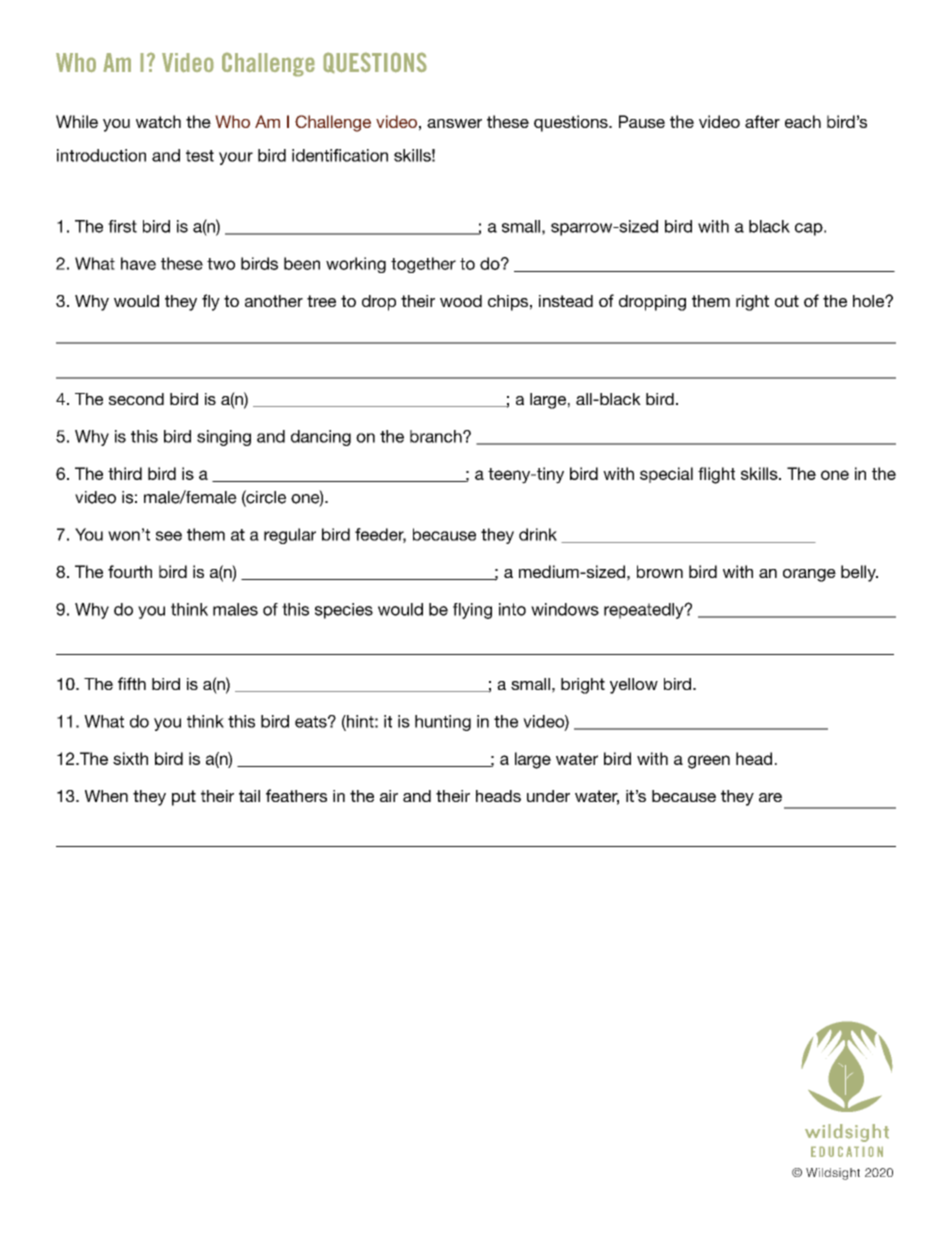  What do you see at coordinates (169, 536) in the page?
I see `see` at bounding box center [169, 536].
